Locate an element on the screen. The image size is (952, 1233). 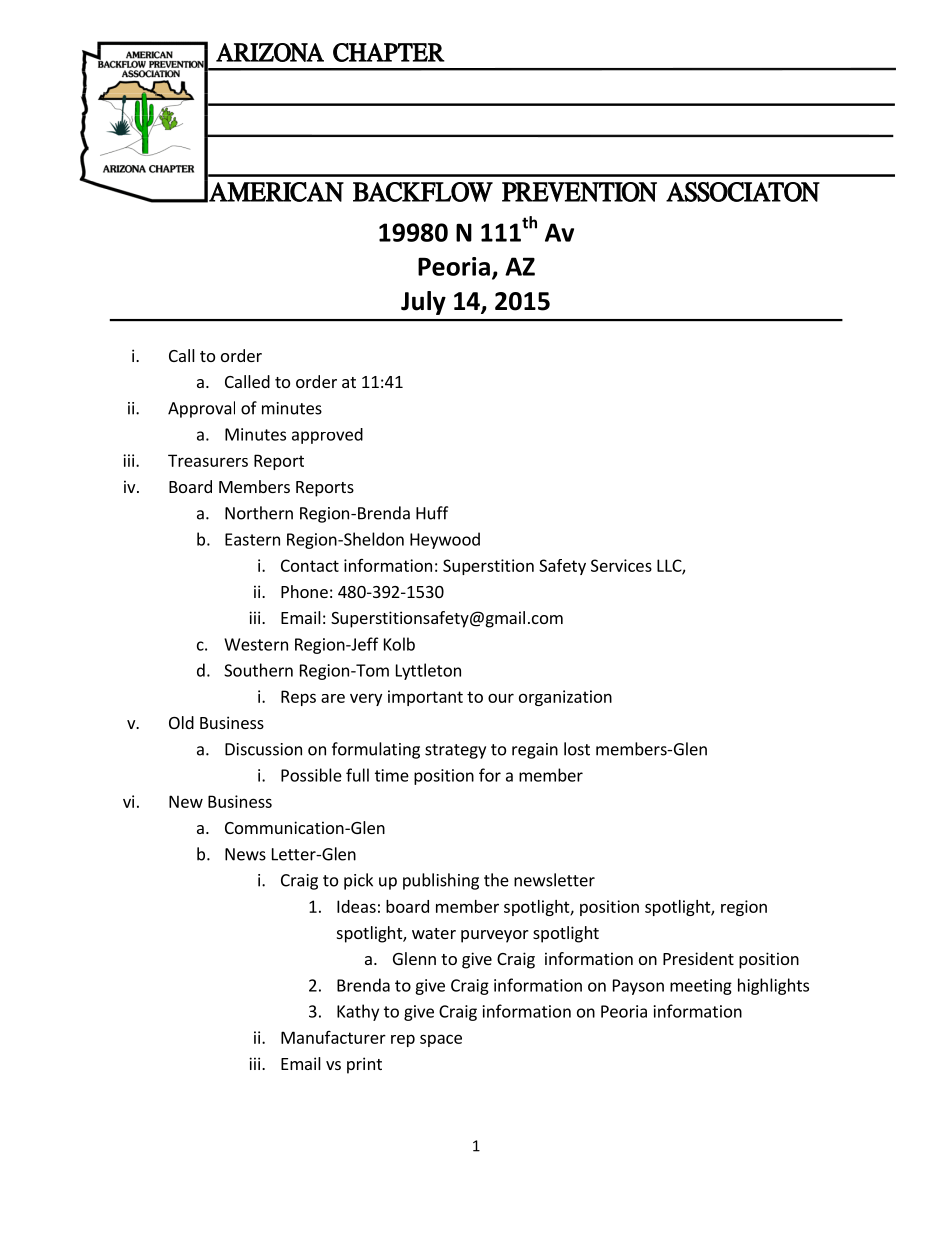
Huff is located at coordinates (432, 513).
